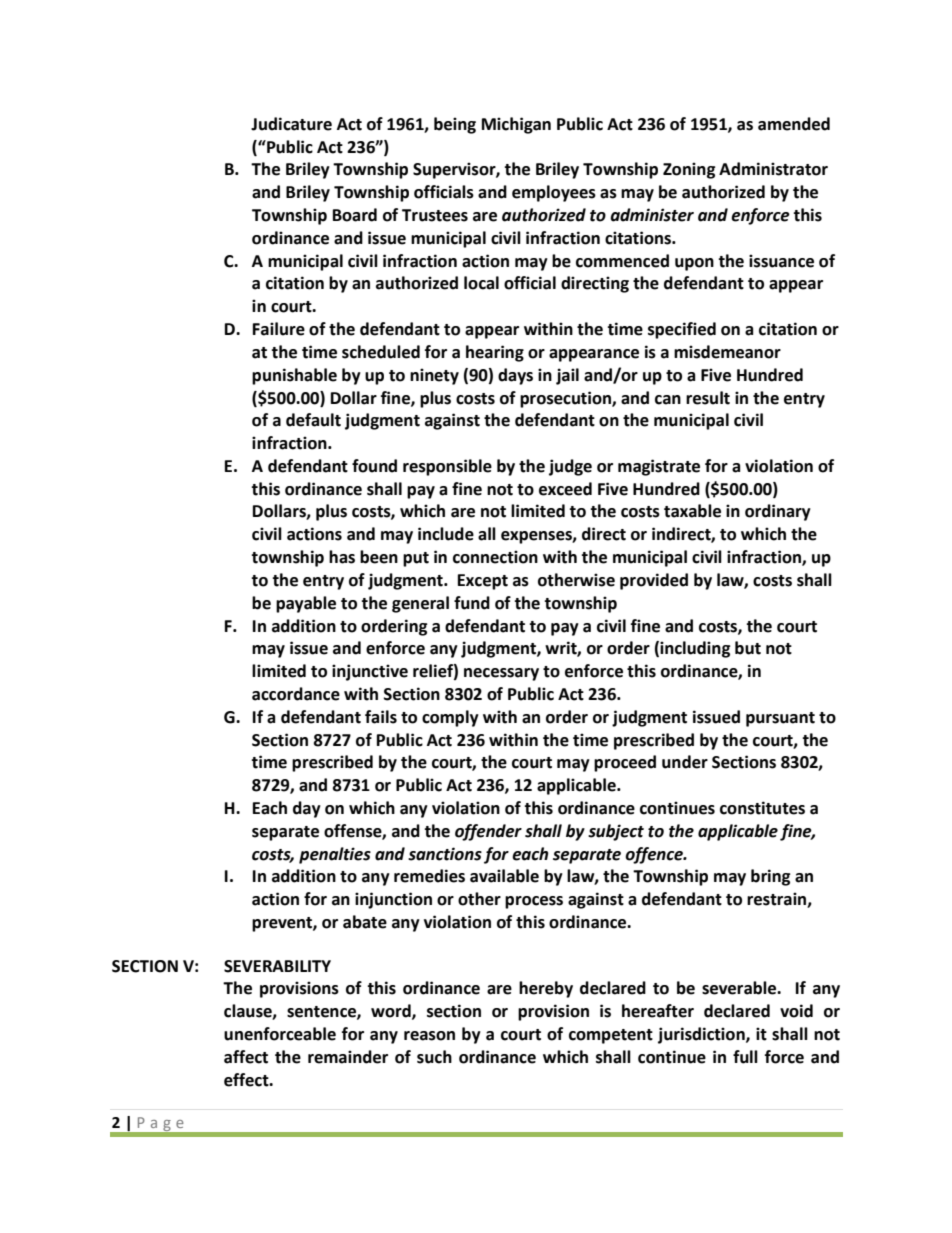  I want to click on hereby, so click(546, 989).
